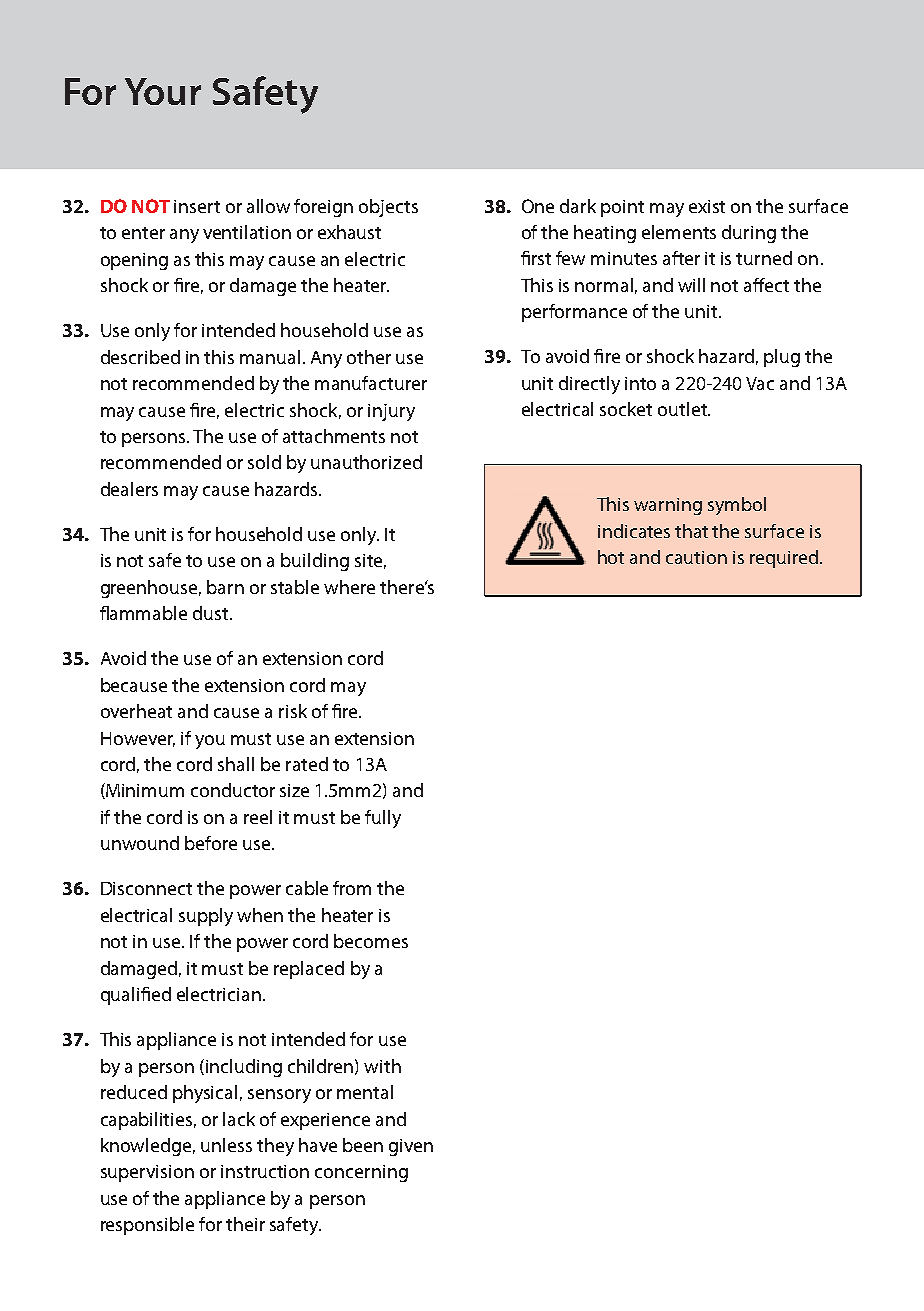 The width and height of the document is (924, 1311). I want to click on Your, so click(163, 91).
